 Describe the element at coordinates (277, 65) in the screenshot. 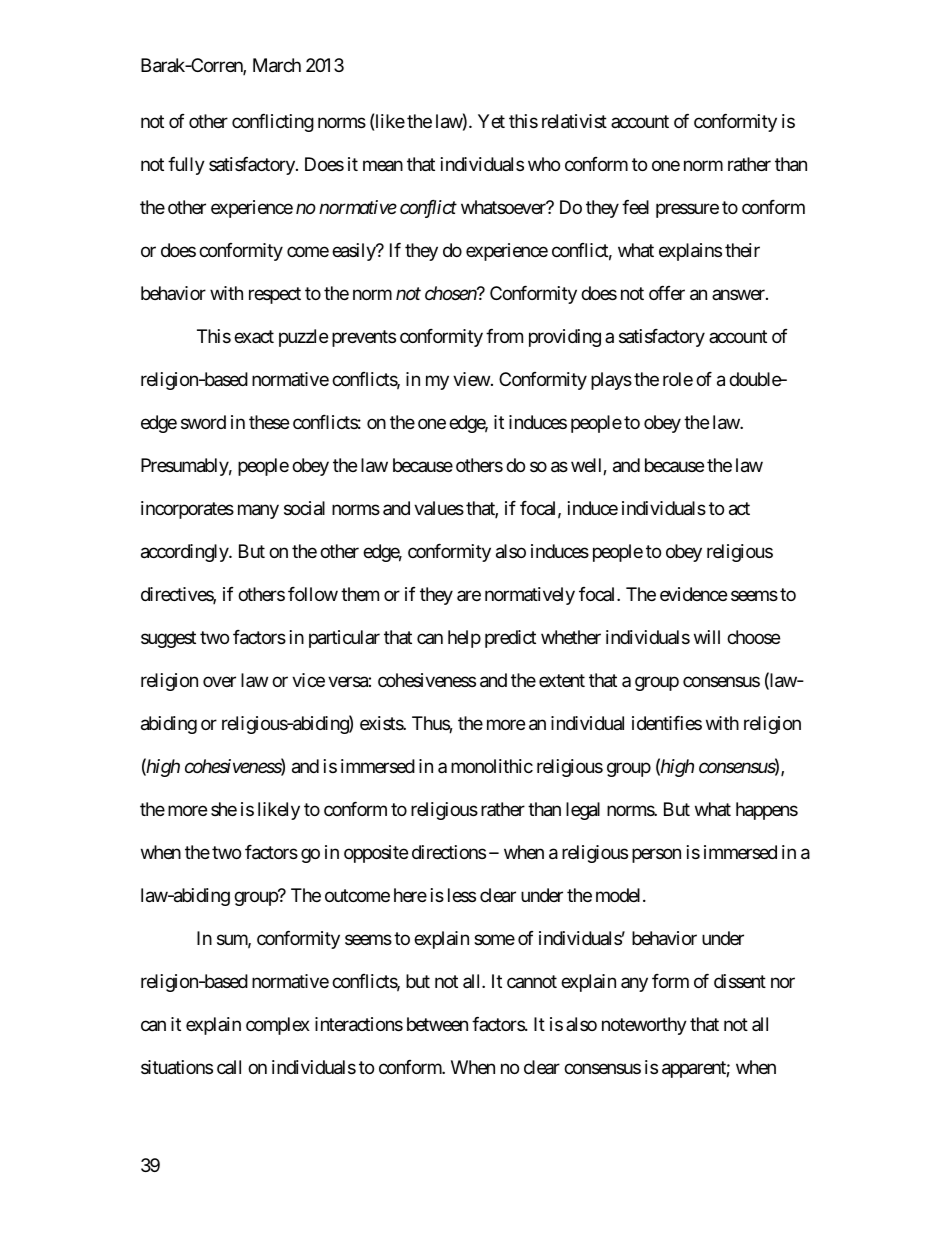

I see `March` at that location.
